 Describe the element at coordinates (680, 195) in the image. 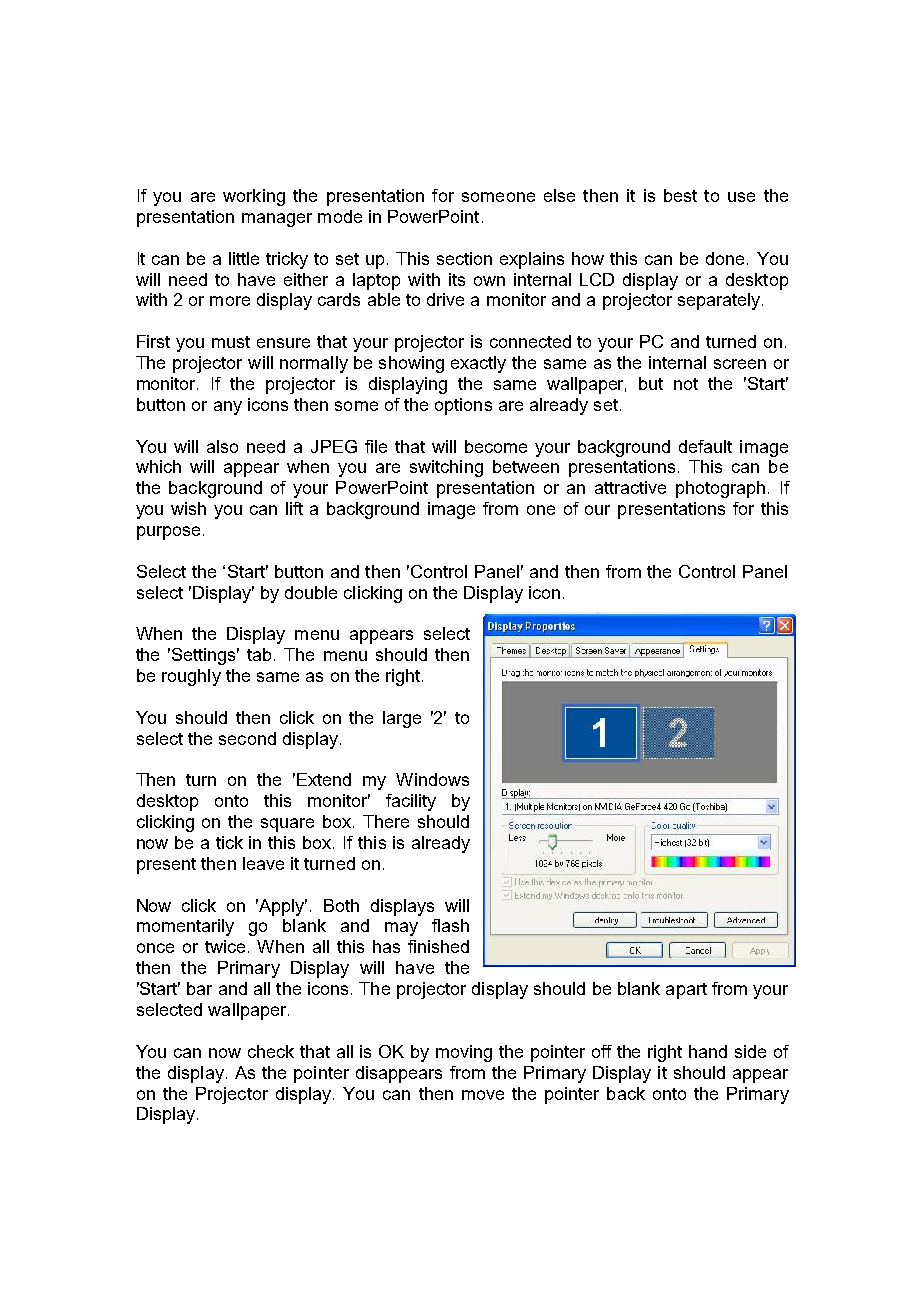

I see `best` at that location.
